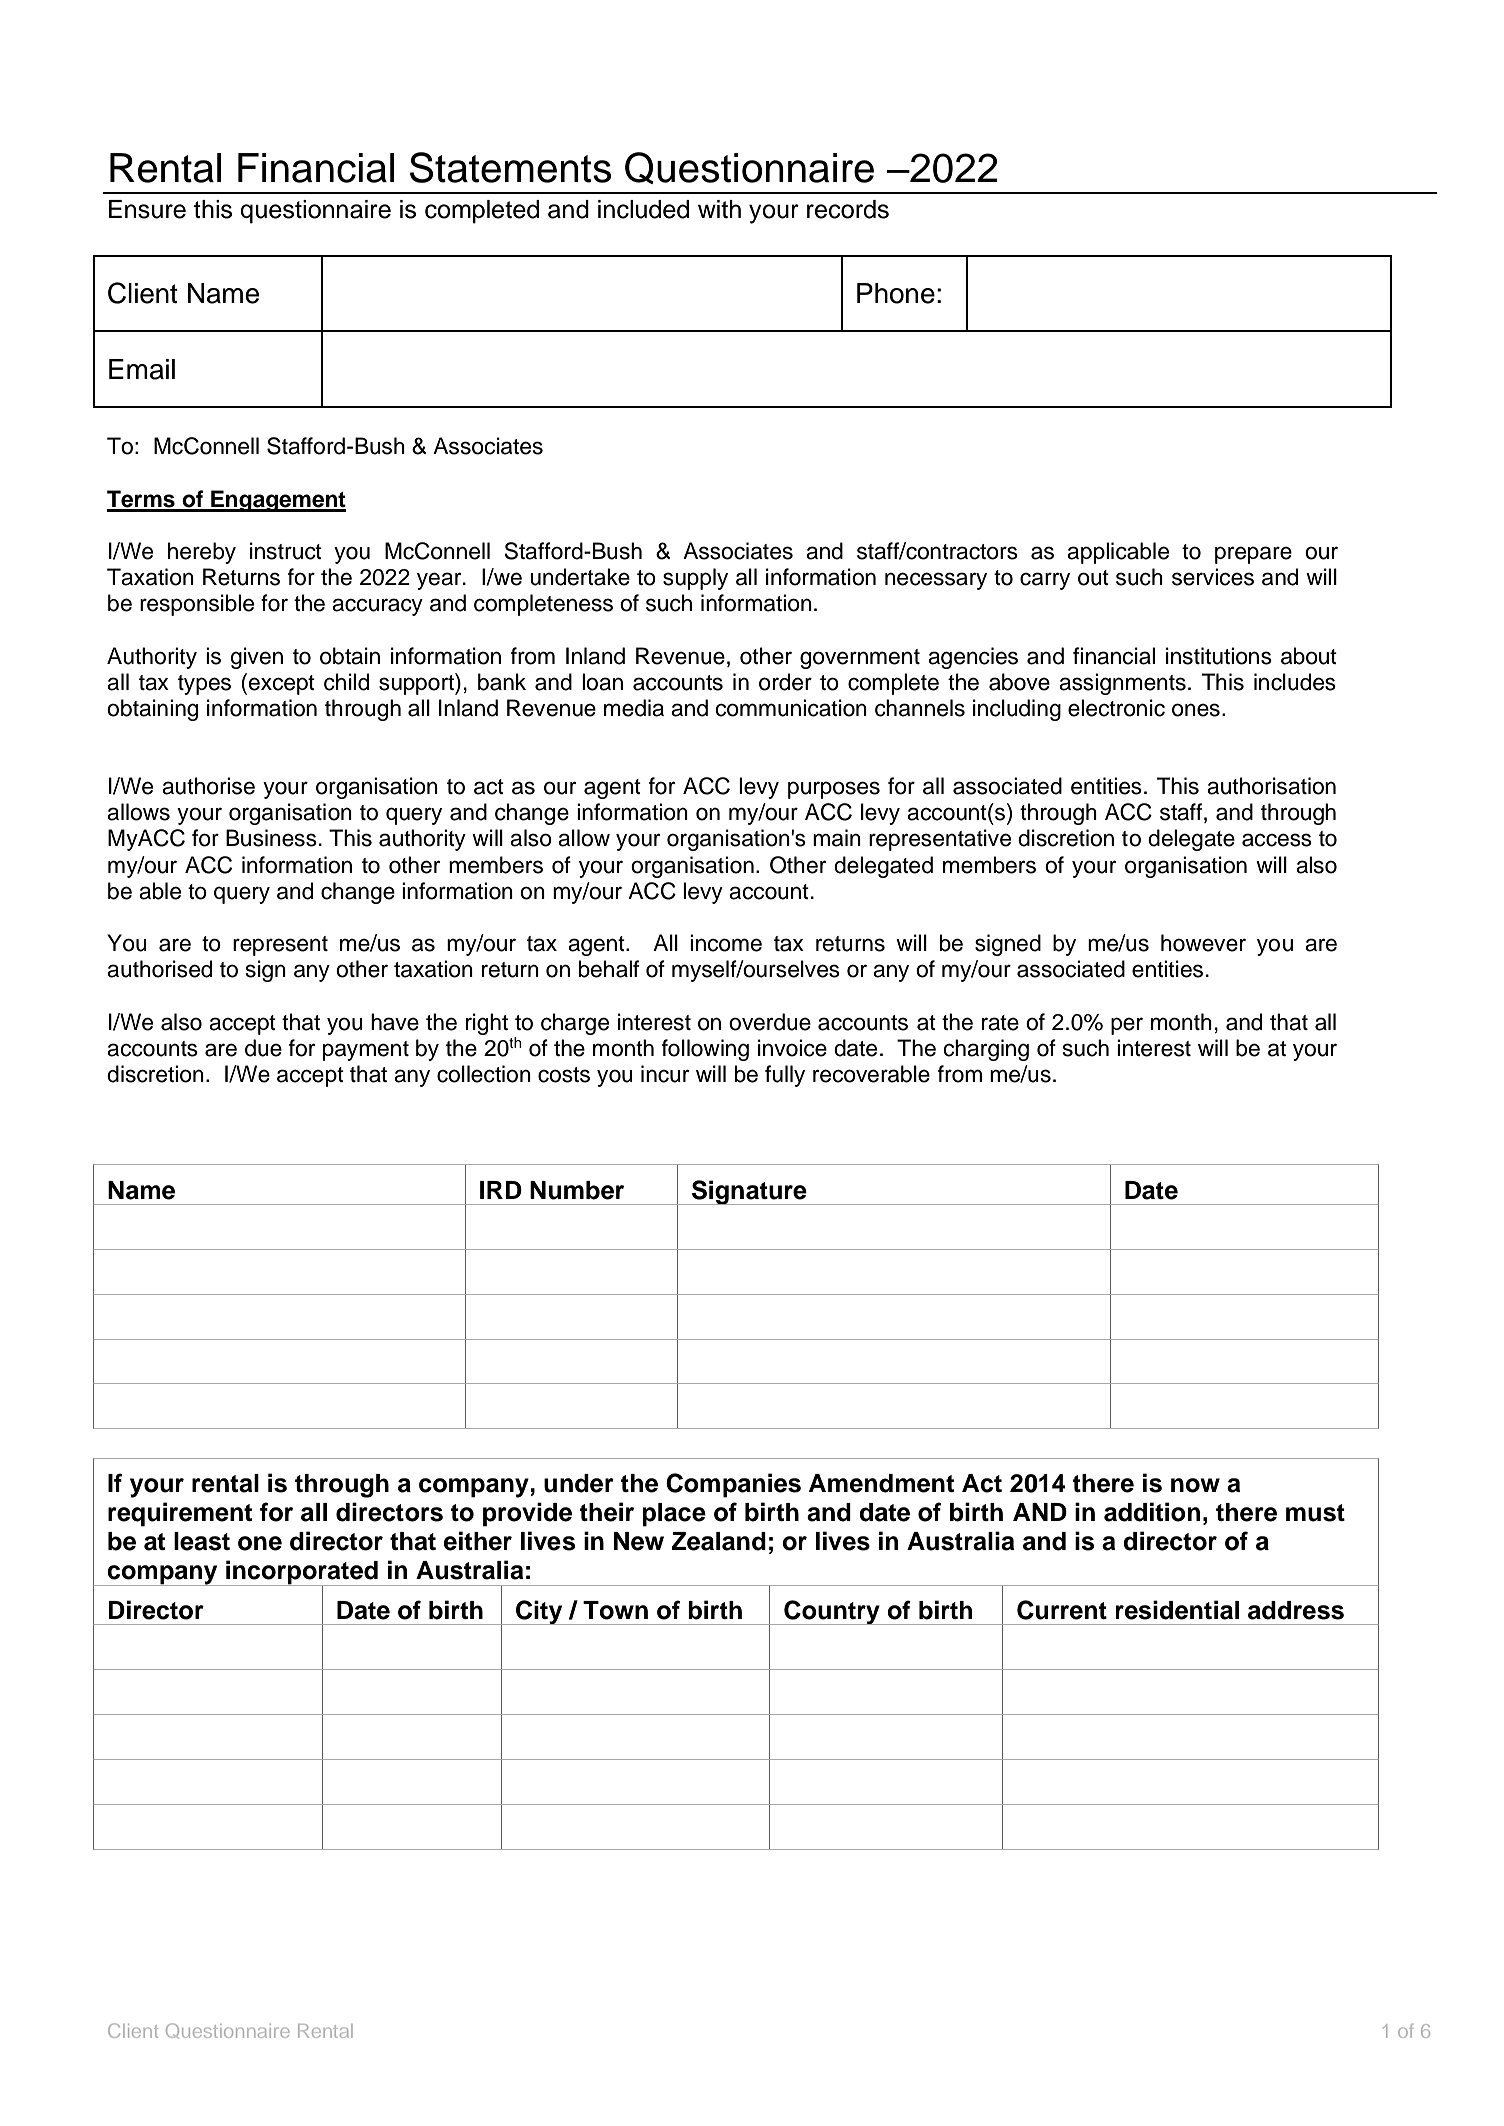  I want to click on Ensure, so click(147, 209).
